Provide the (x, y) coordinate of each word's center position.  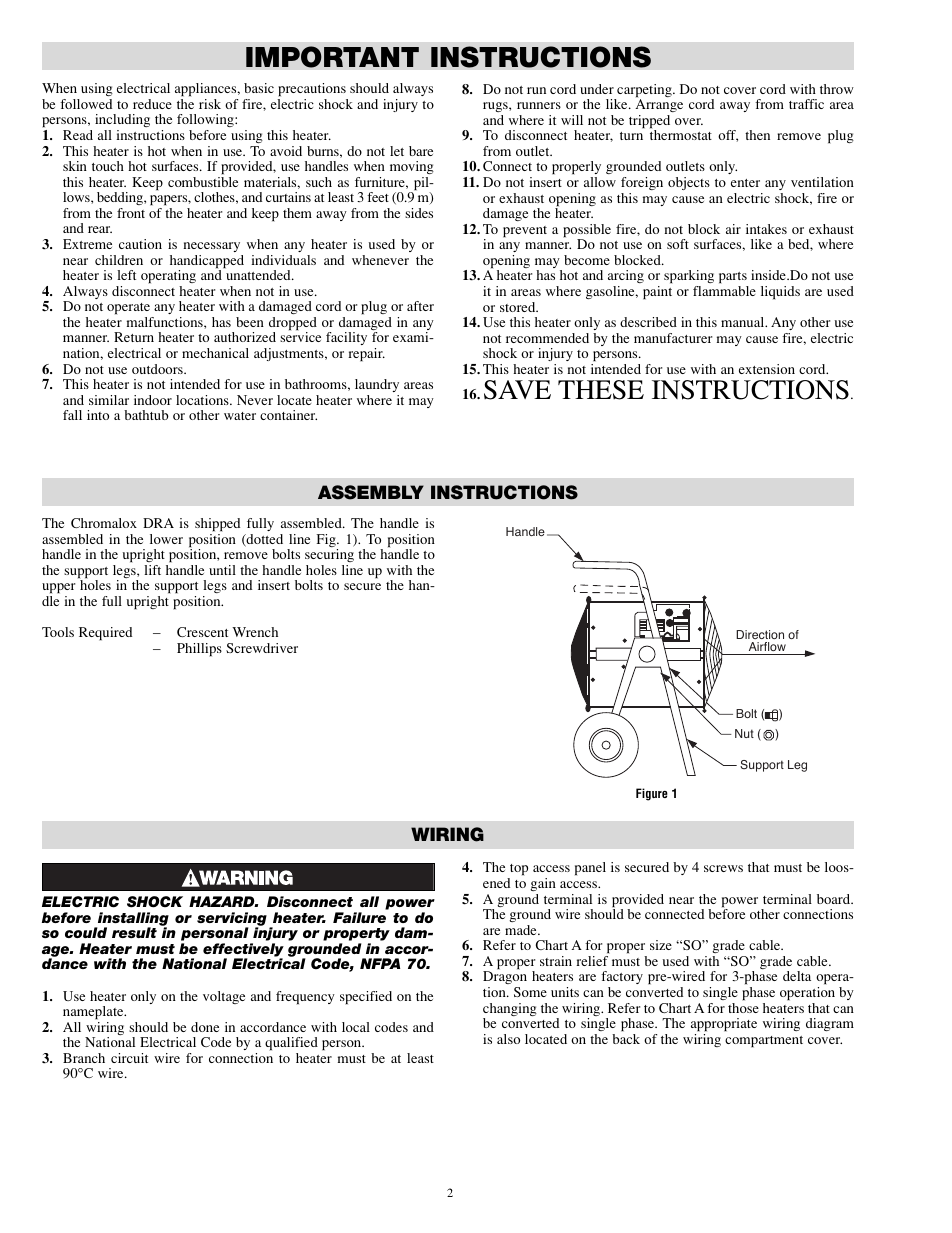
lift (152, 570)
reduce (152, 104)
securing (329, 557)
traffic (806, 104)
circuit (129, 1058)
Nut (744, 733)
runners (539, 105)
